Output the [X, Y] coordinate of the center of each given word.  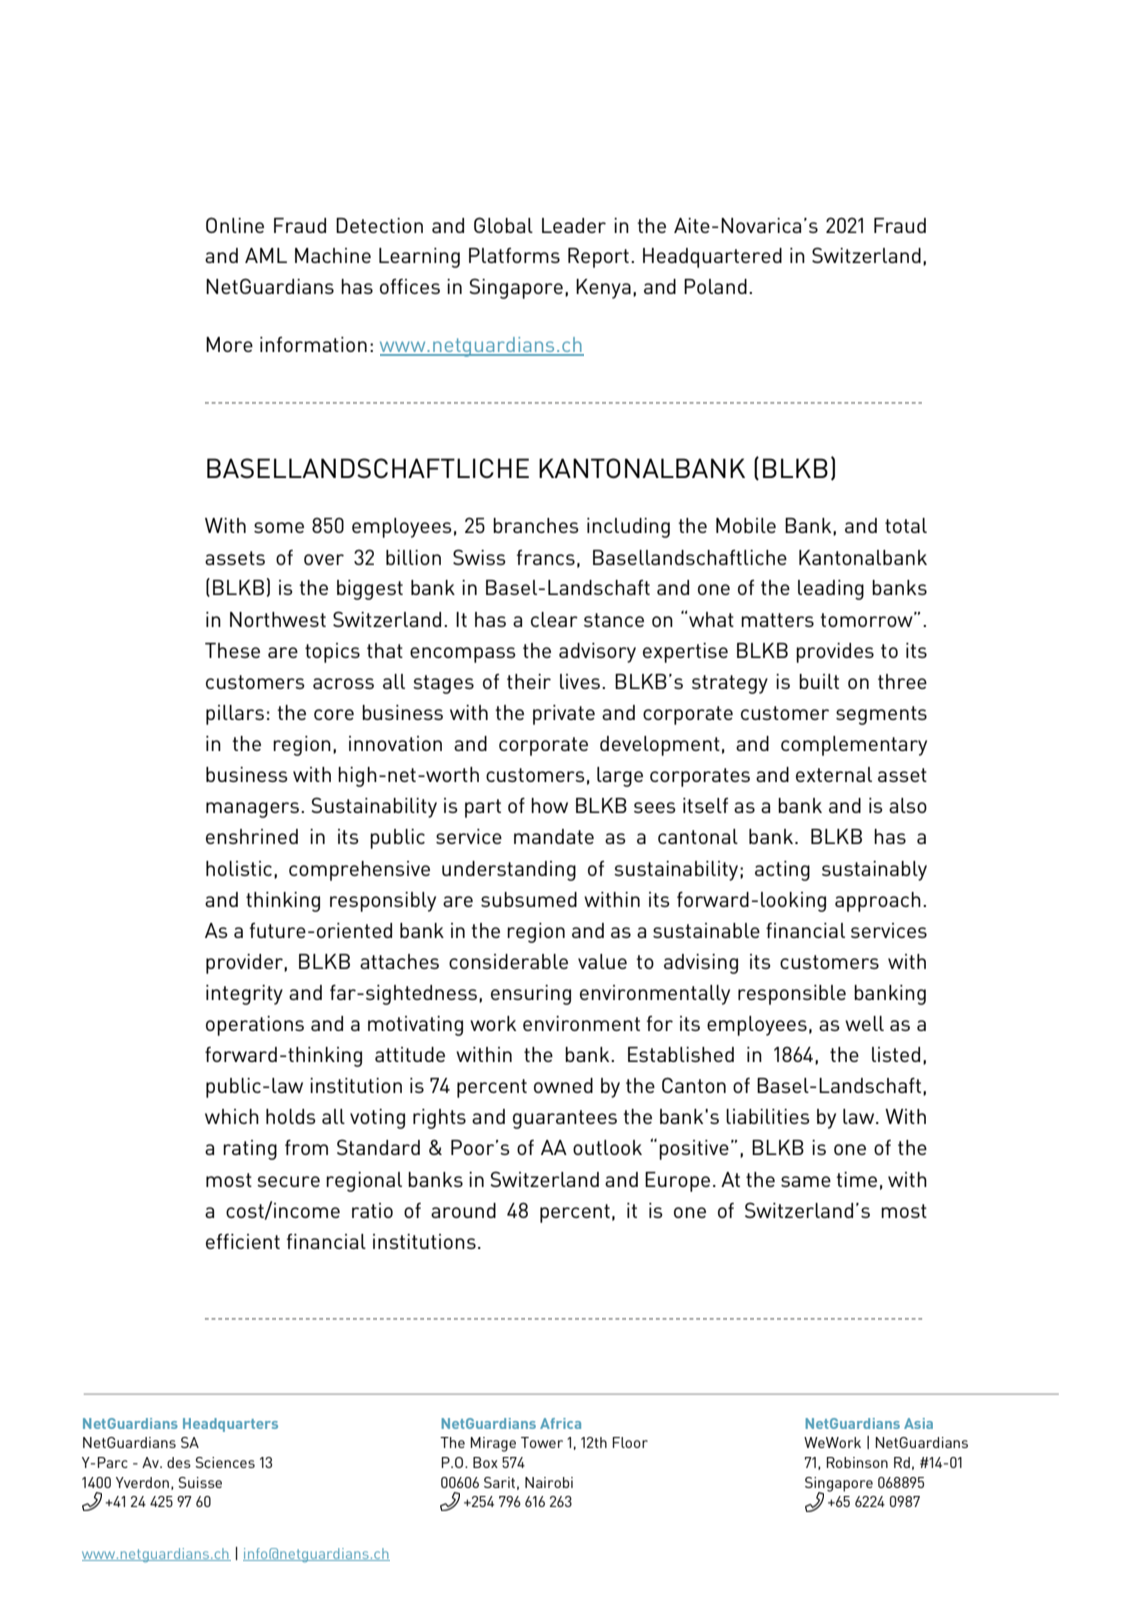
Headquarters [230, 1425]
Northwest [278, 619]
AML [266, 255]
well [864, 1023]
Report [598, 258]
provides [835, 653]
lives [581, 681]
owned [563, 1085]
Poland [715, 286]
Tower [542, 1442]
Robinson [857, 1462]
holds [291, 1116]
